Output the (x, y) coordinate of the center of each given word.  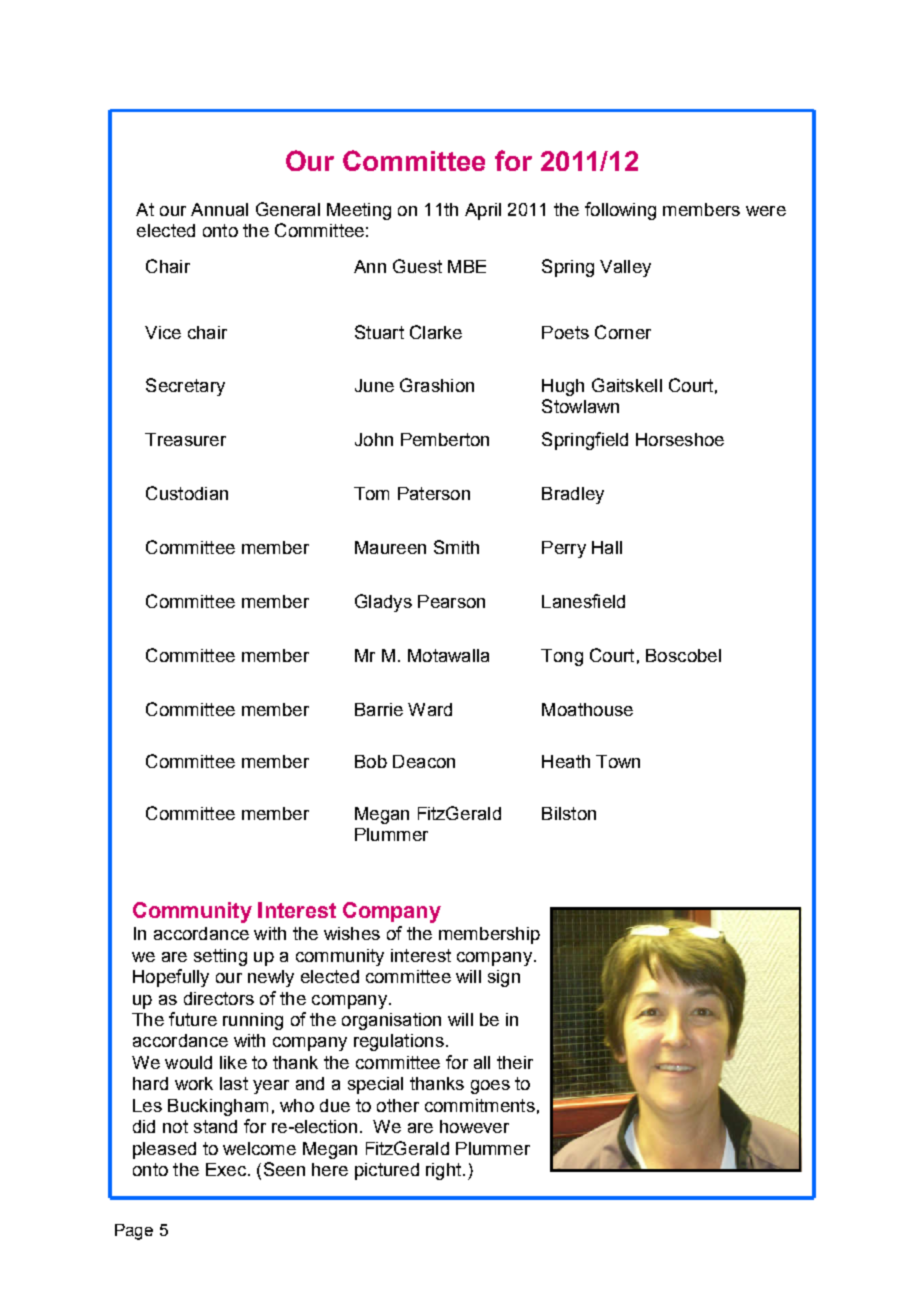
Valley (625, 268)
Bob (371, 761)
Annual (219, 209)
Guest (417, 266)
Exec (226, 1169)
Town (618, 761)
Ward (430, 709)
